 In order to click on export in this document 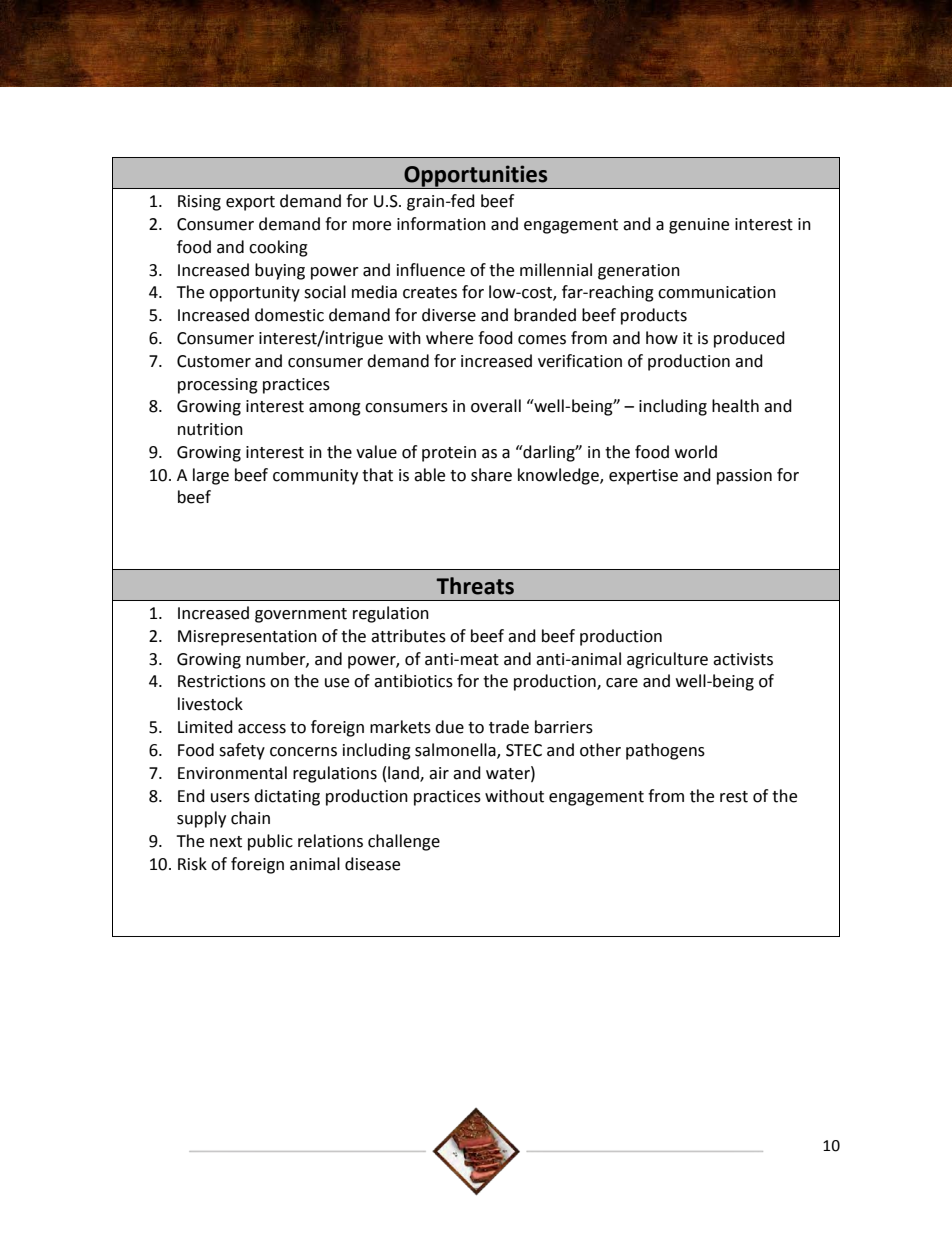, I will do `click(250, 203)`.
